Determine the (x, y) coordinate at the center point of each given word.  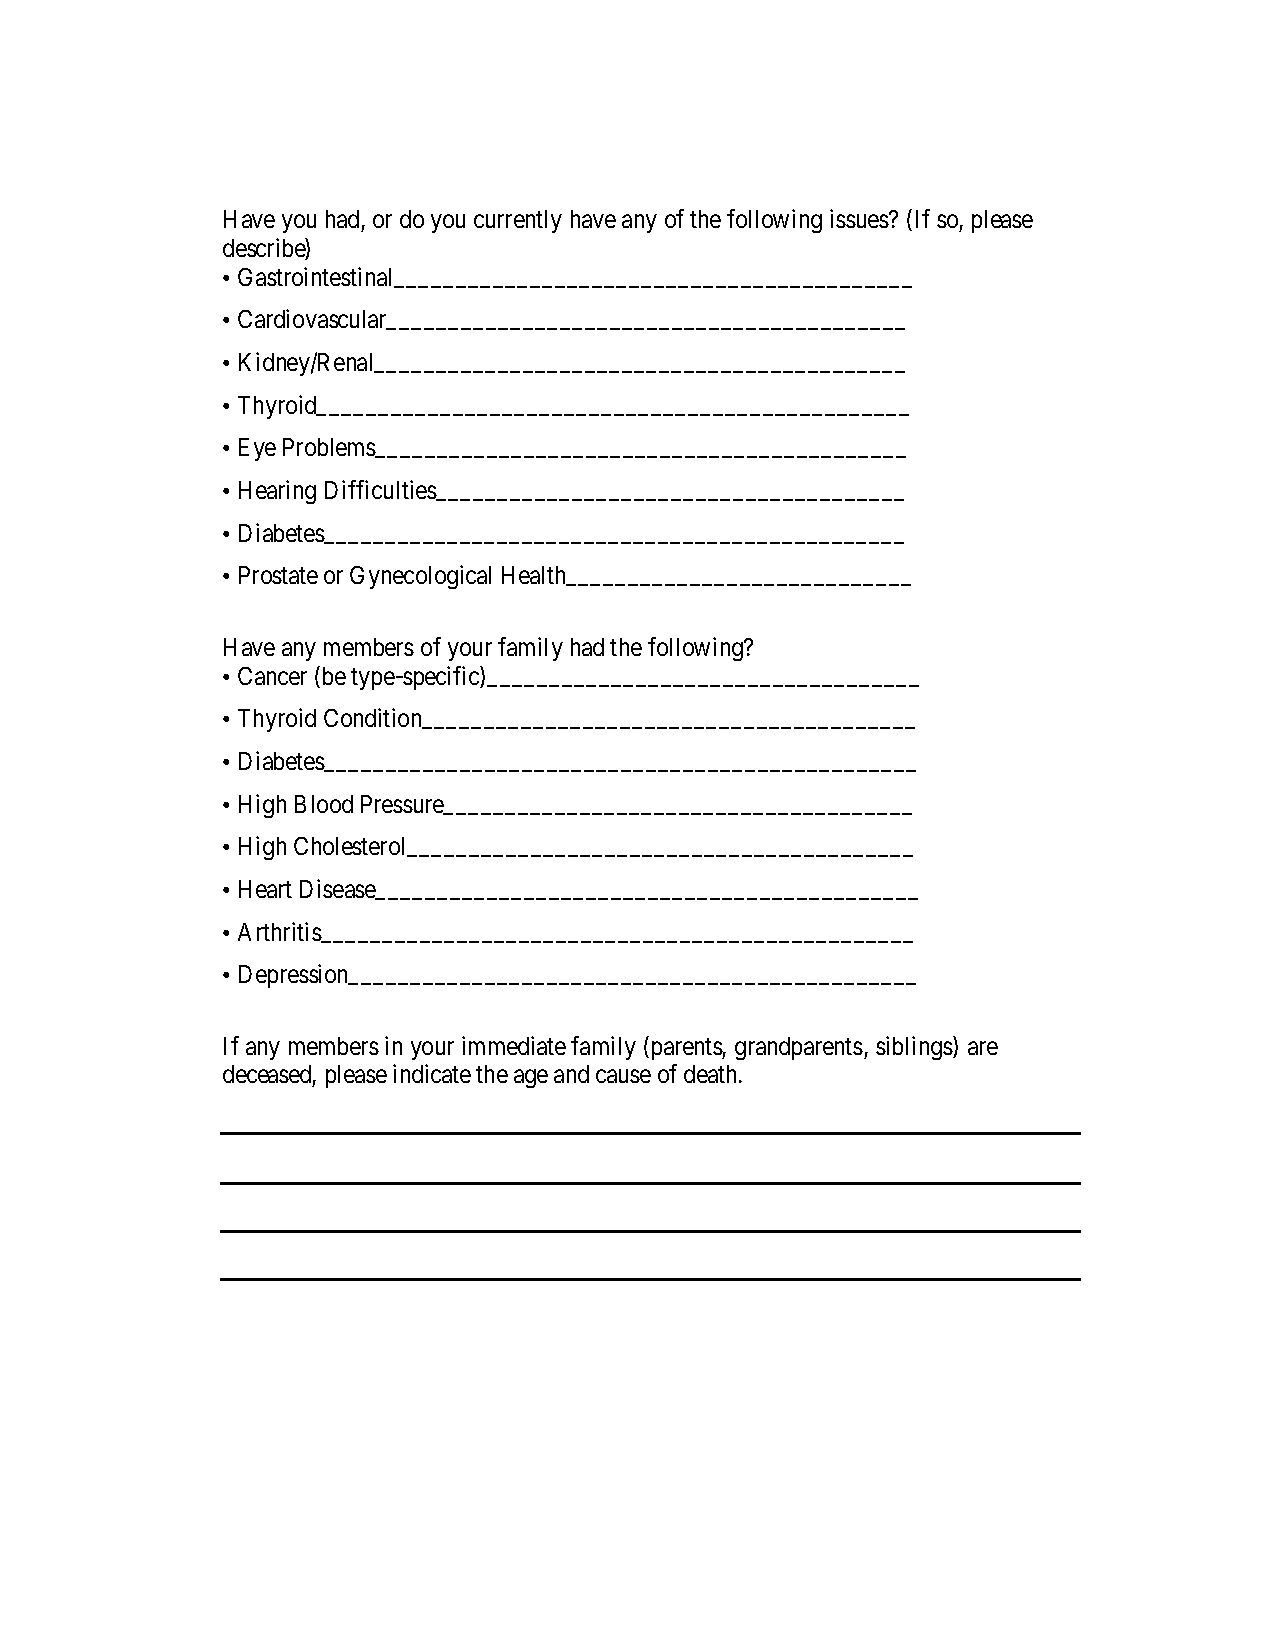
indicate (432, 1073)
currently (518, 221)
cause (623, 1076)
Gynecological (420, 577)
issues (860, 218)
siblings (915, 1048)
